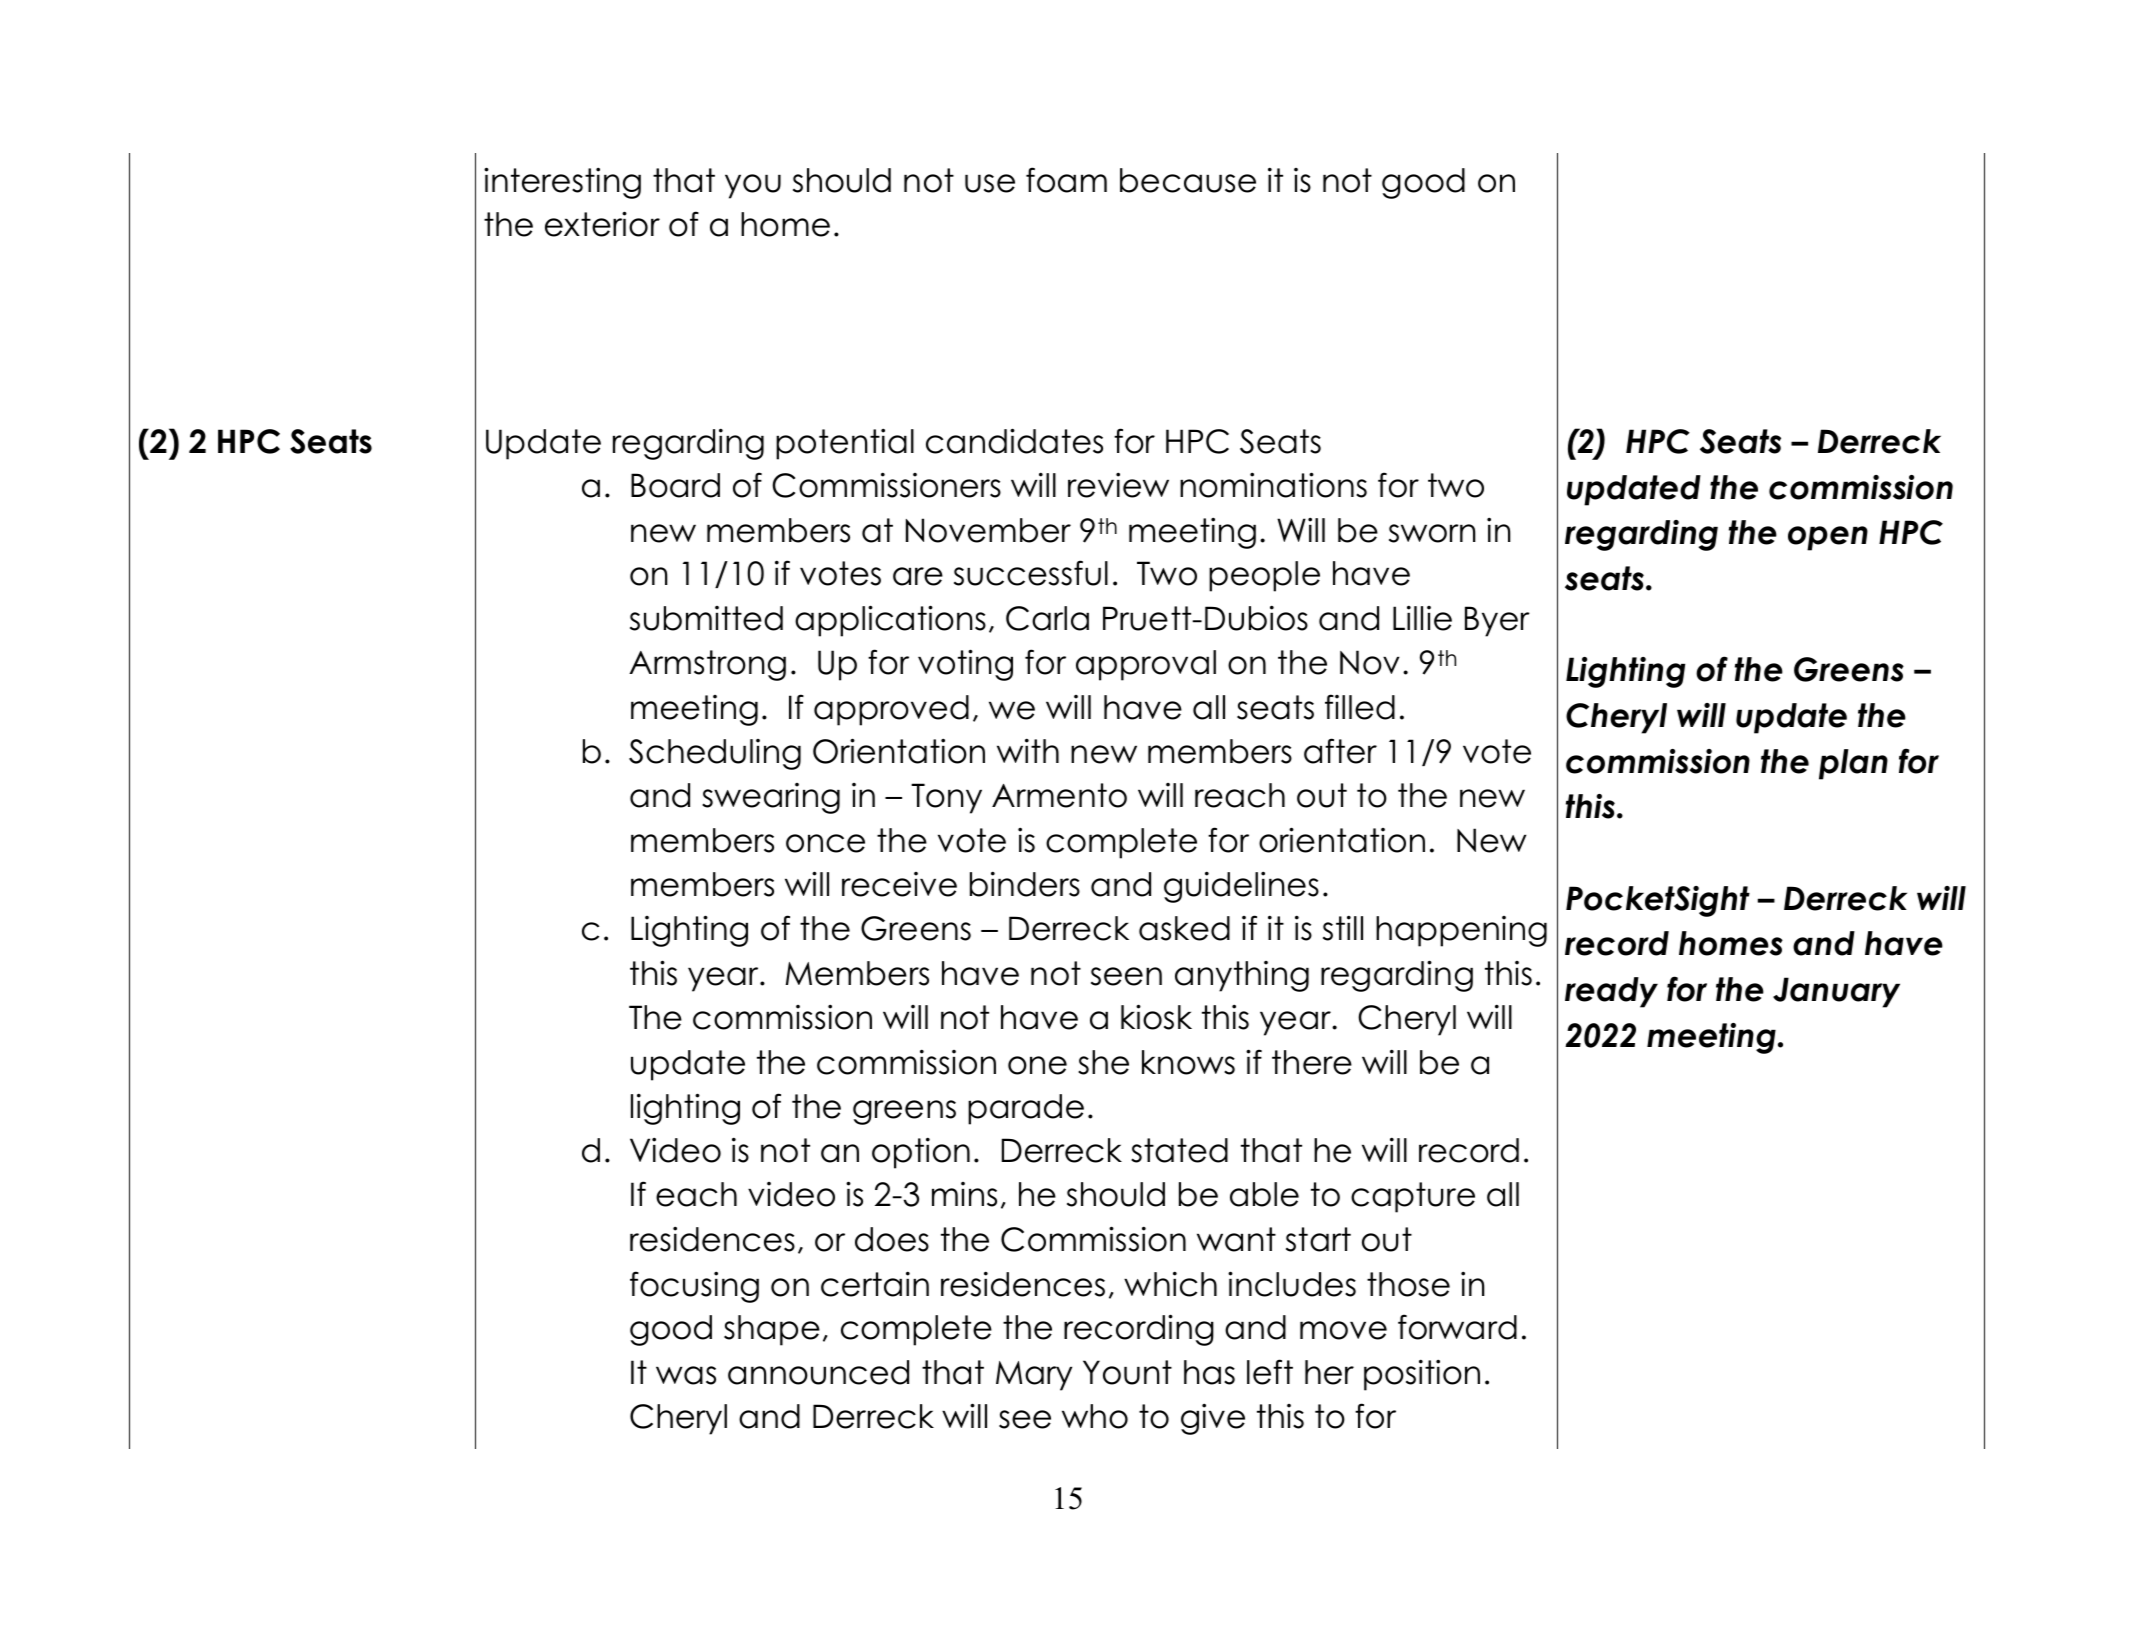 This image has width=2135, height=1650. I want to click on was, so click(686, 1375).
